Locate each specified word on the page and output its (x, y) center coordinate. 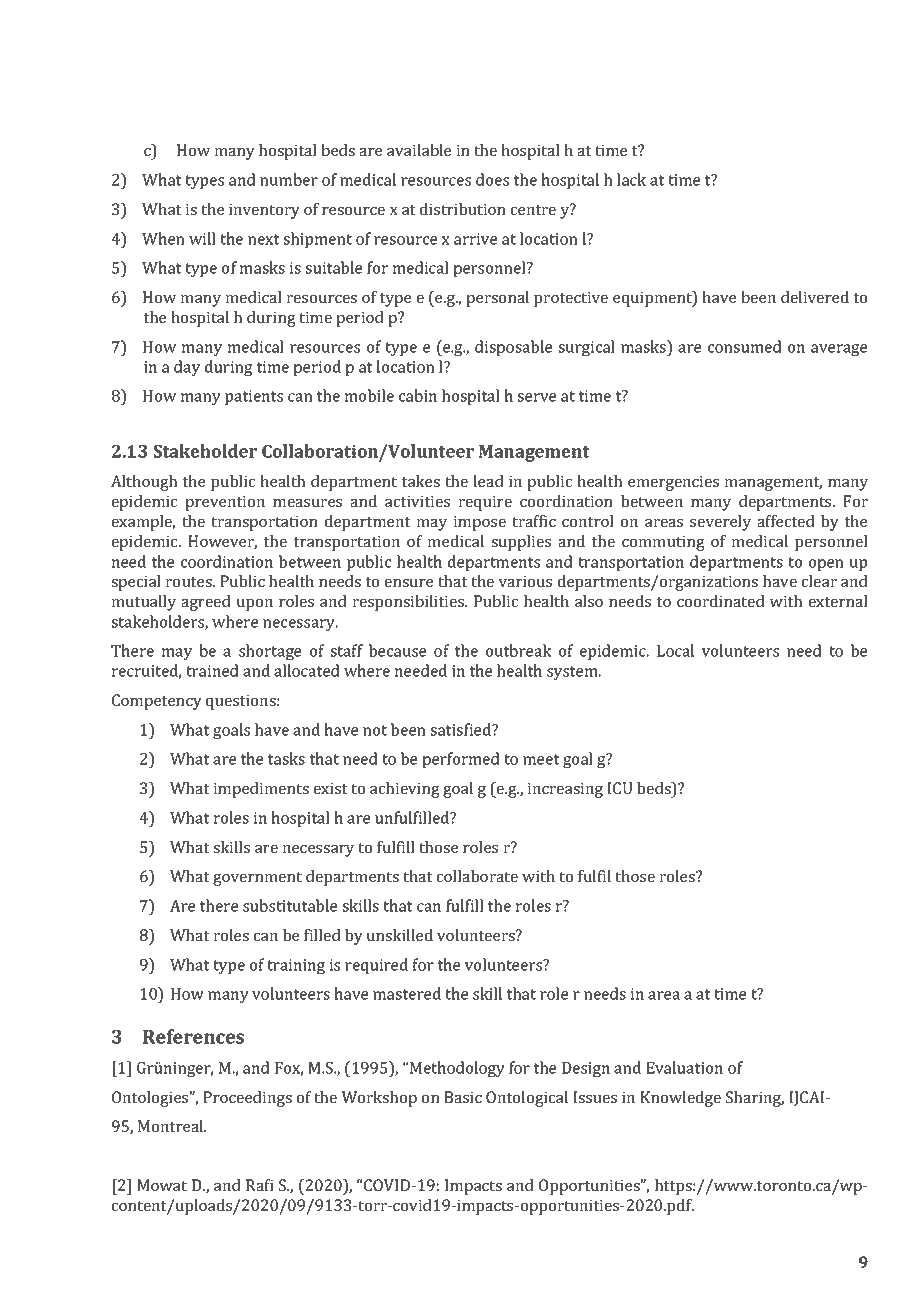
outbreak (519, 650)
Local (675, 650)
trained (212, 670)
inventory (264, 211)
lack (631, 179)
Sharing (755, 1099)
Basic (463, 1097)
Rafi (260, 1185)
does (492, 179)
